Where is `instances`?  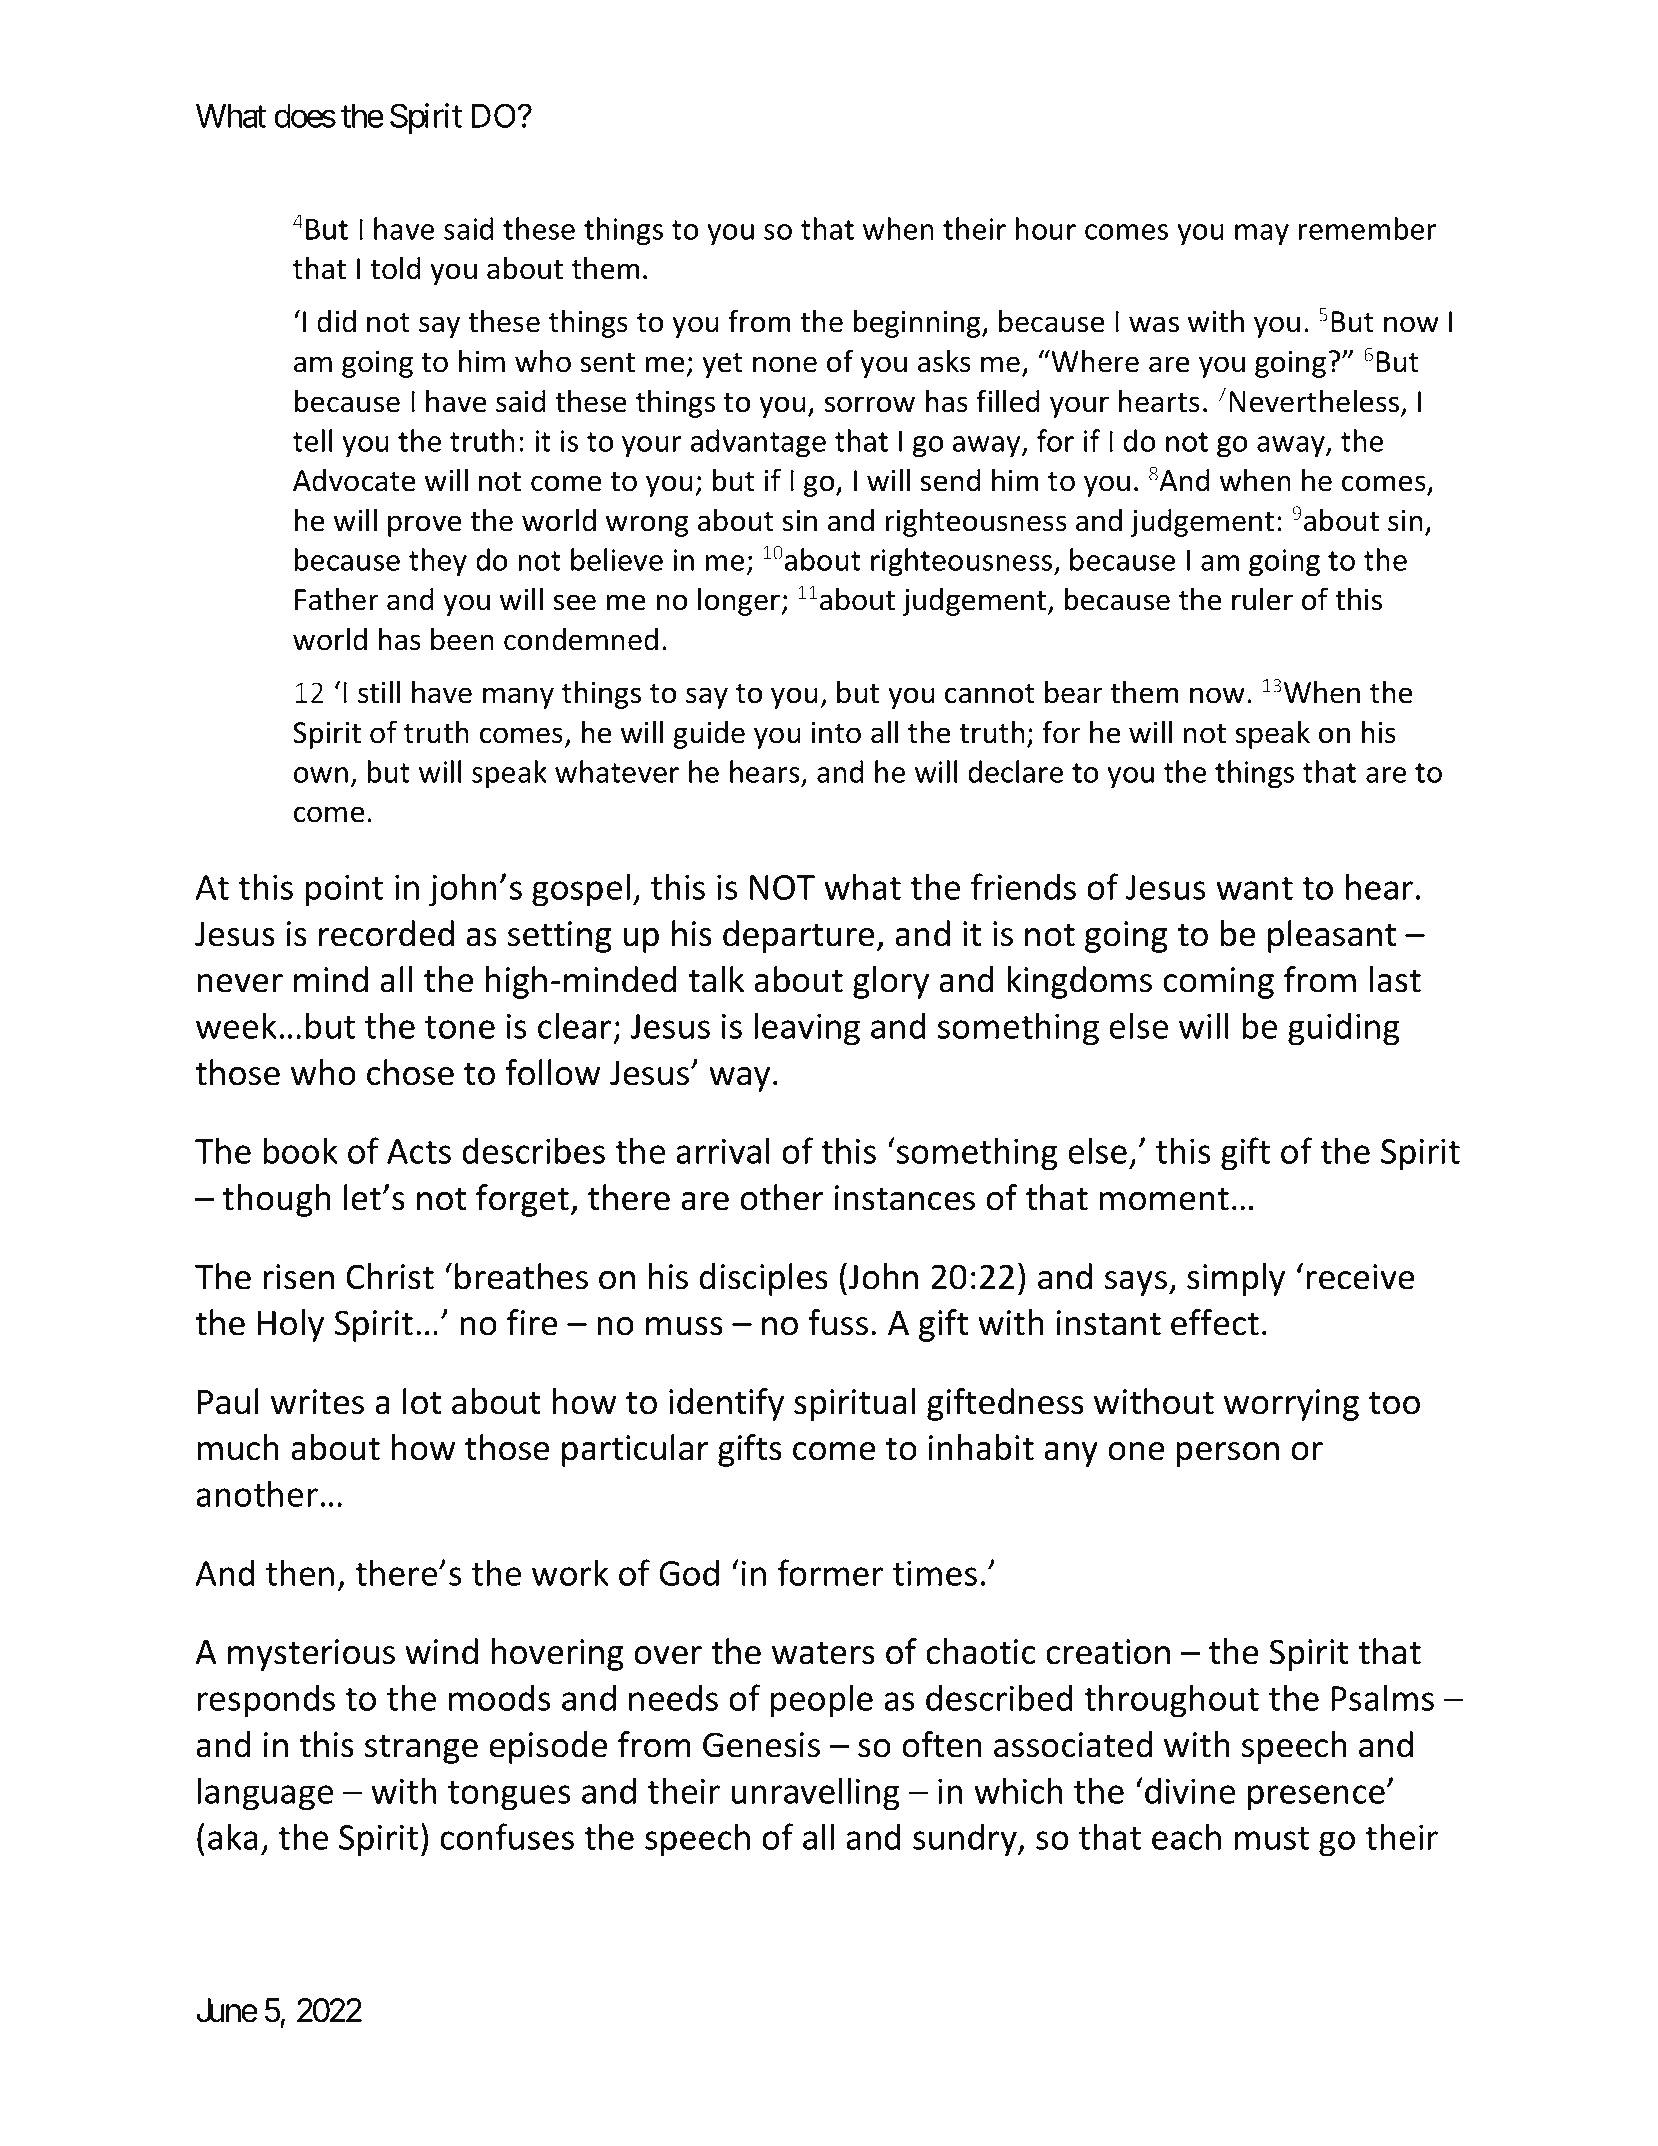
instances is located at coordinates (905, 1198).
